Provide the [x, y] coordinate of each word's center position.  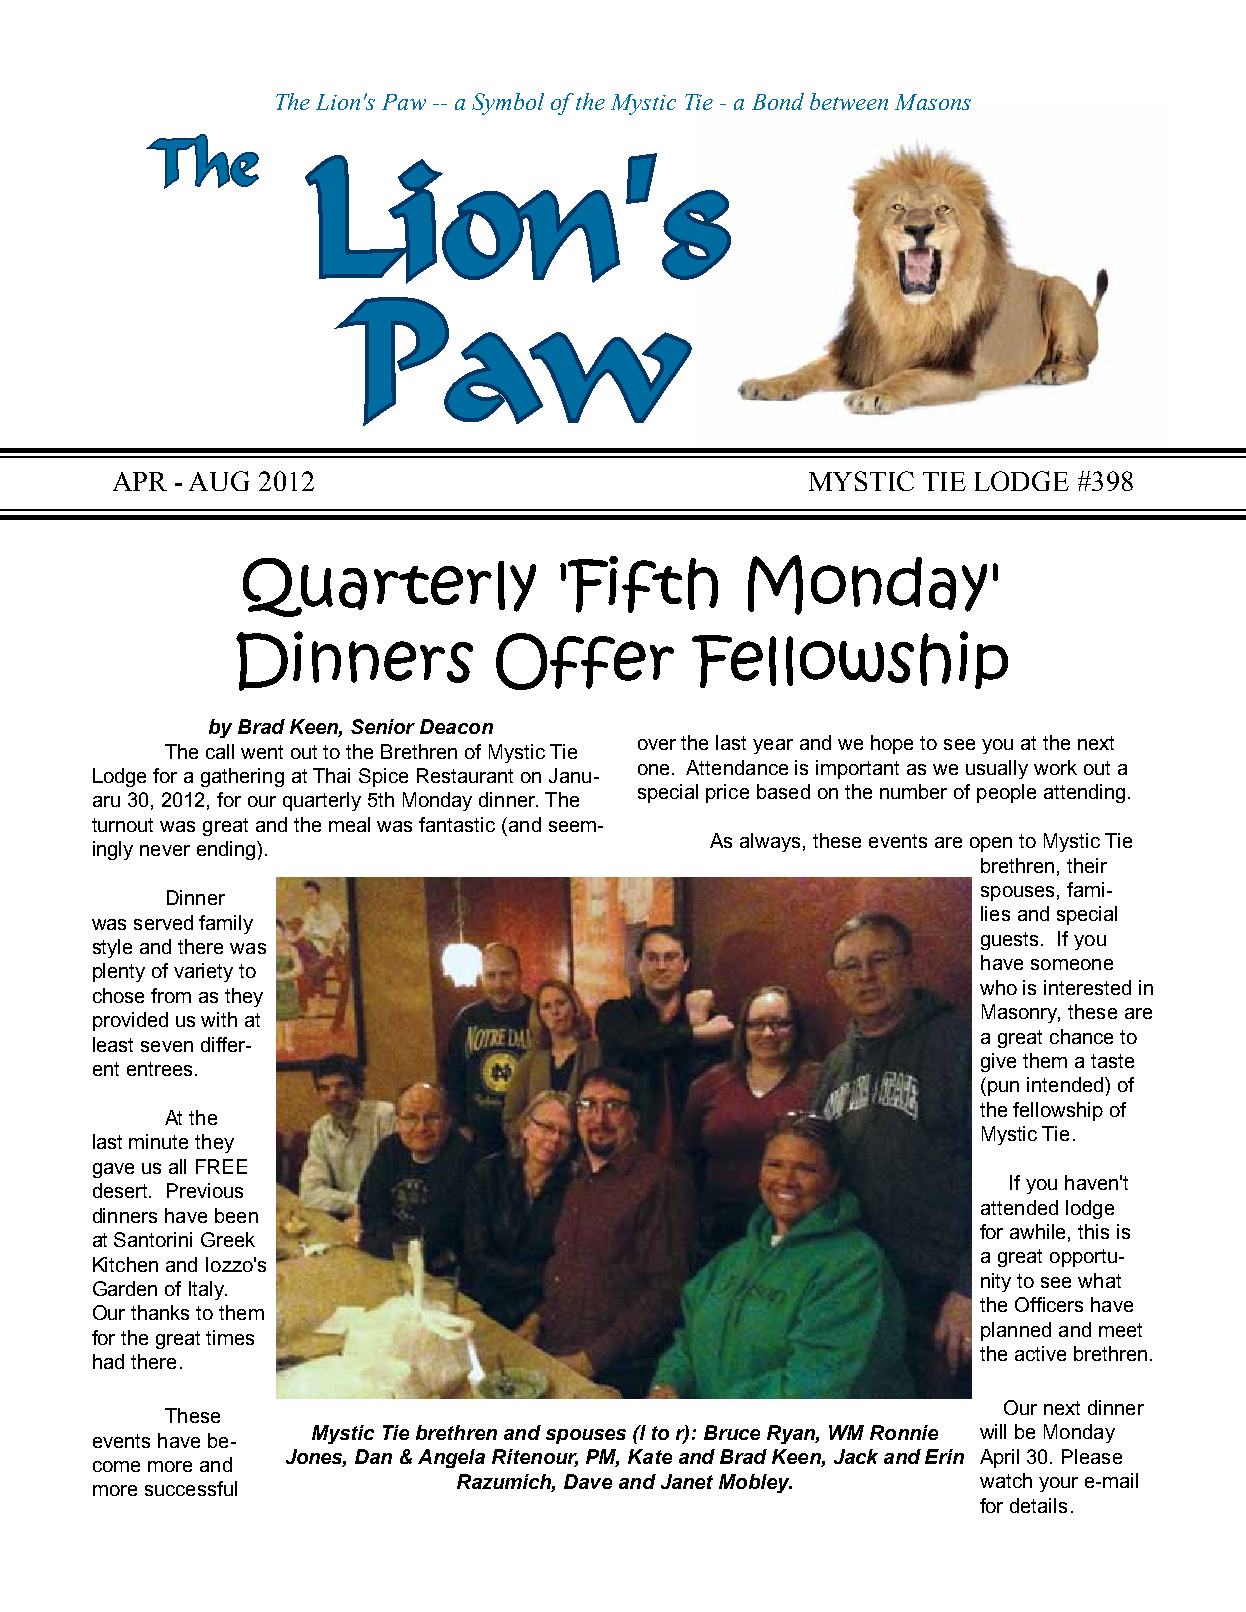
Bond [778, 101]
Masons [933, 102]
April [999, 1458]
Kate [650, 1456]
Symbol [508, 104]
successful [191, 1488]
